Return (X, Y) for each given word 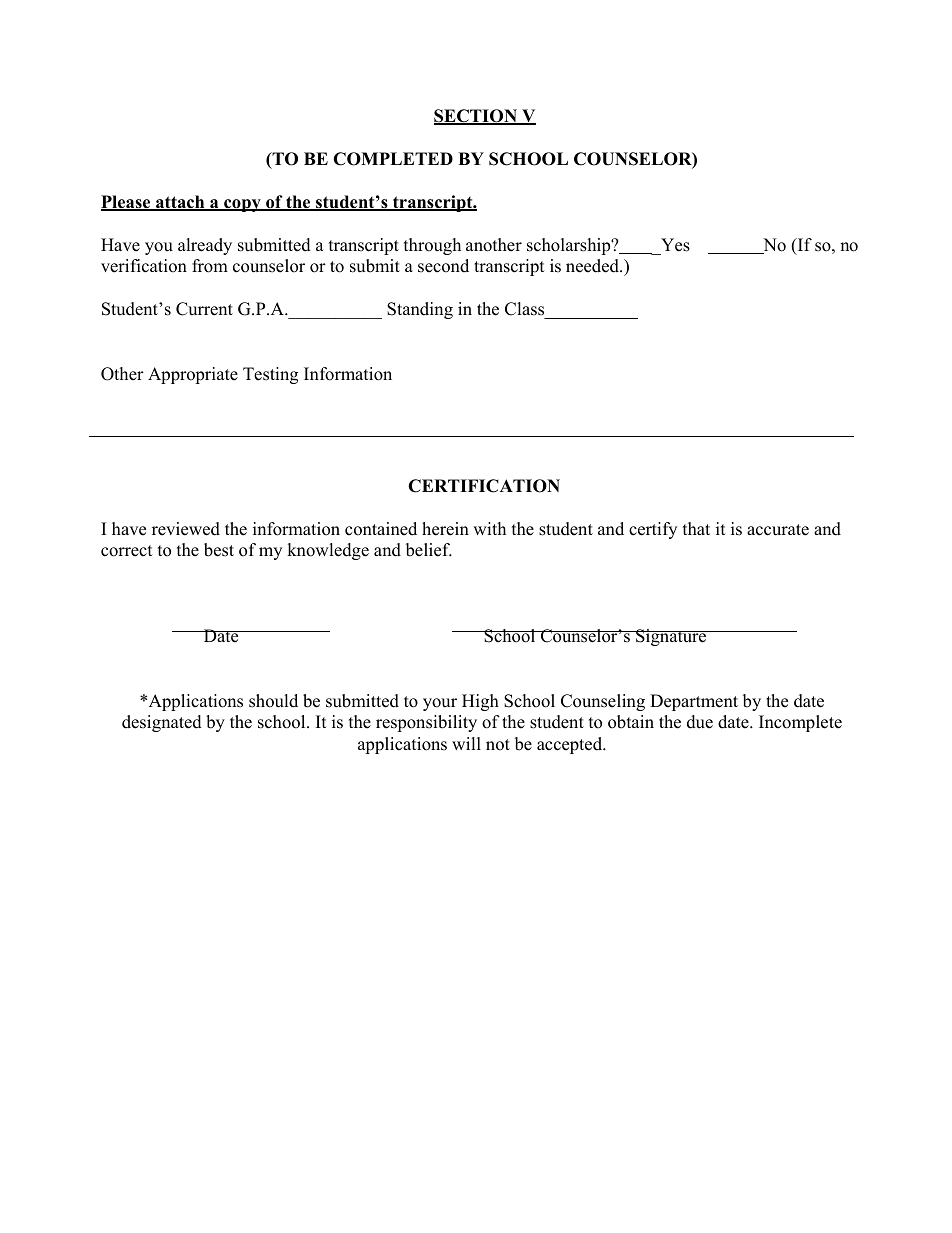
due (700, 722)
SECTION (477, 117)
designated (162, 723)
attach (180, 203)
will (466, 743)
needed (593, 266)
